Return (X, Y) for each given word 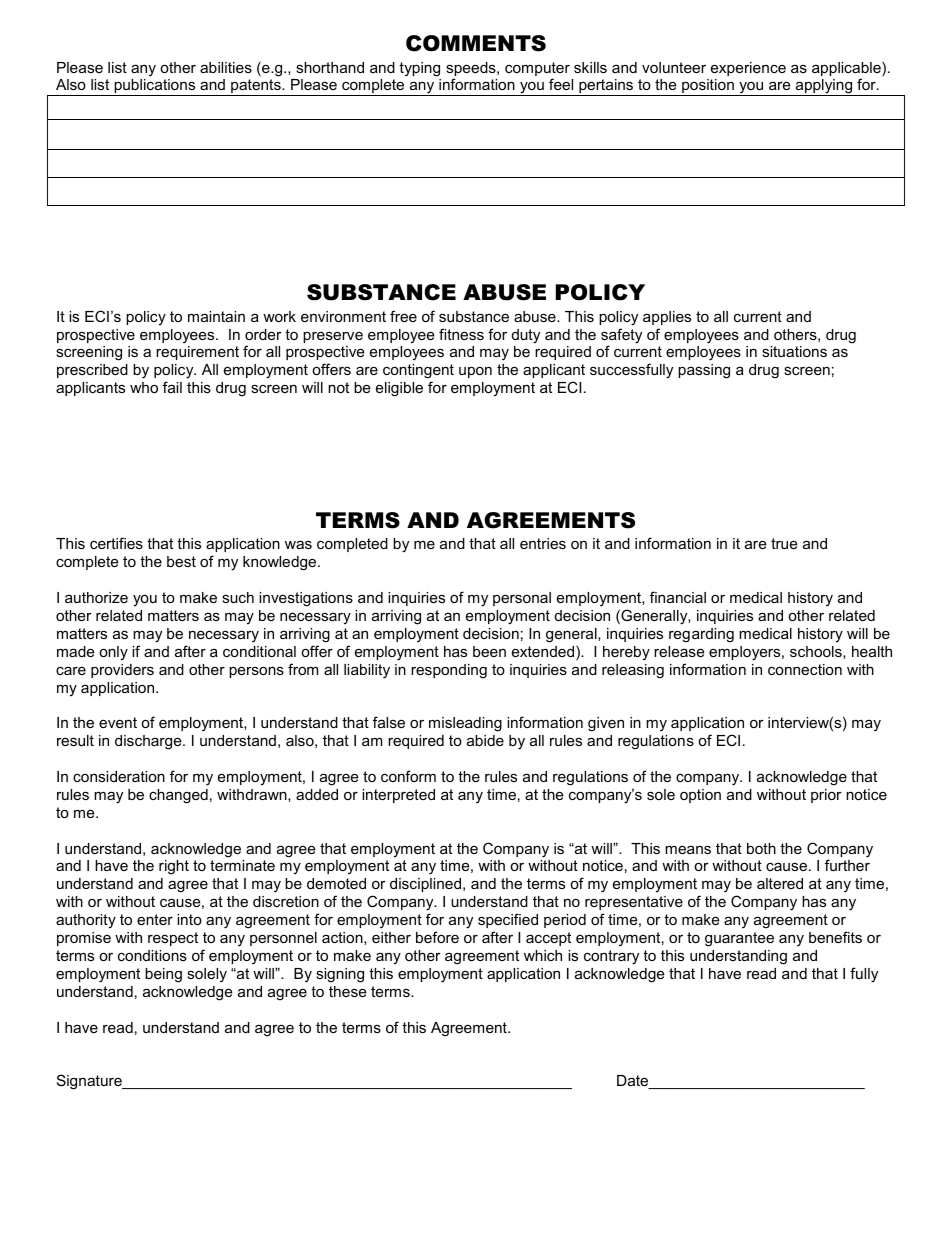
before (437, 937)
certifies (116, 543)
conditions (152, 955)
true (784, 543)
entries (543, 543)
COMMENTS (476, 43)
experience (748, 69)
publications (155, 87)
